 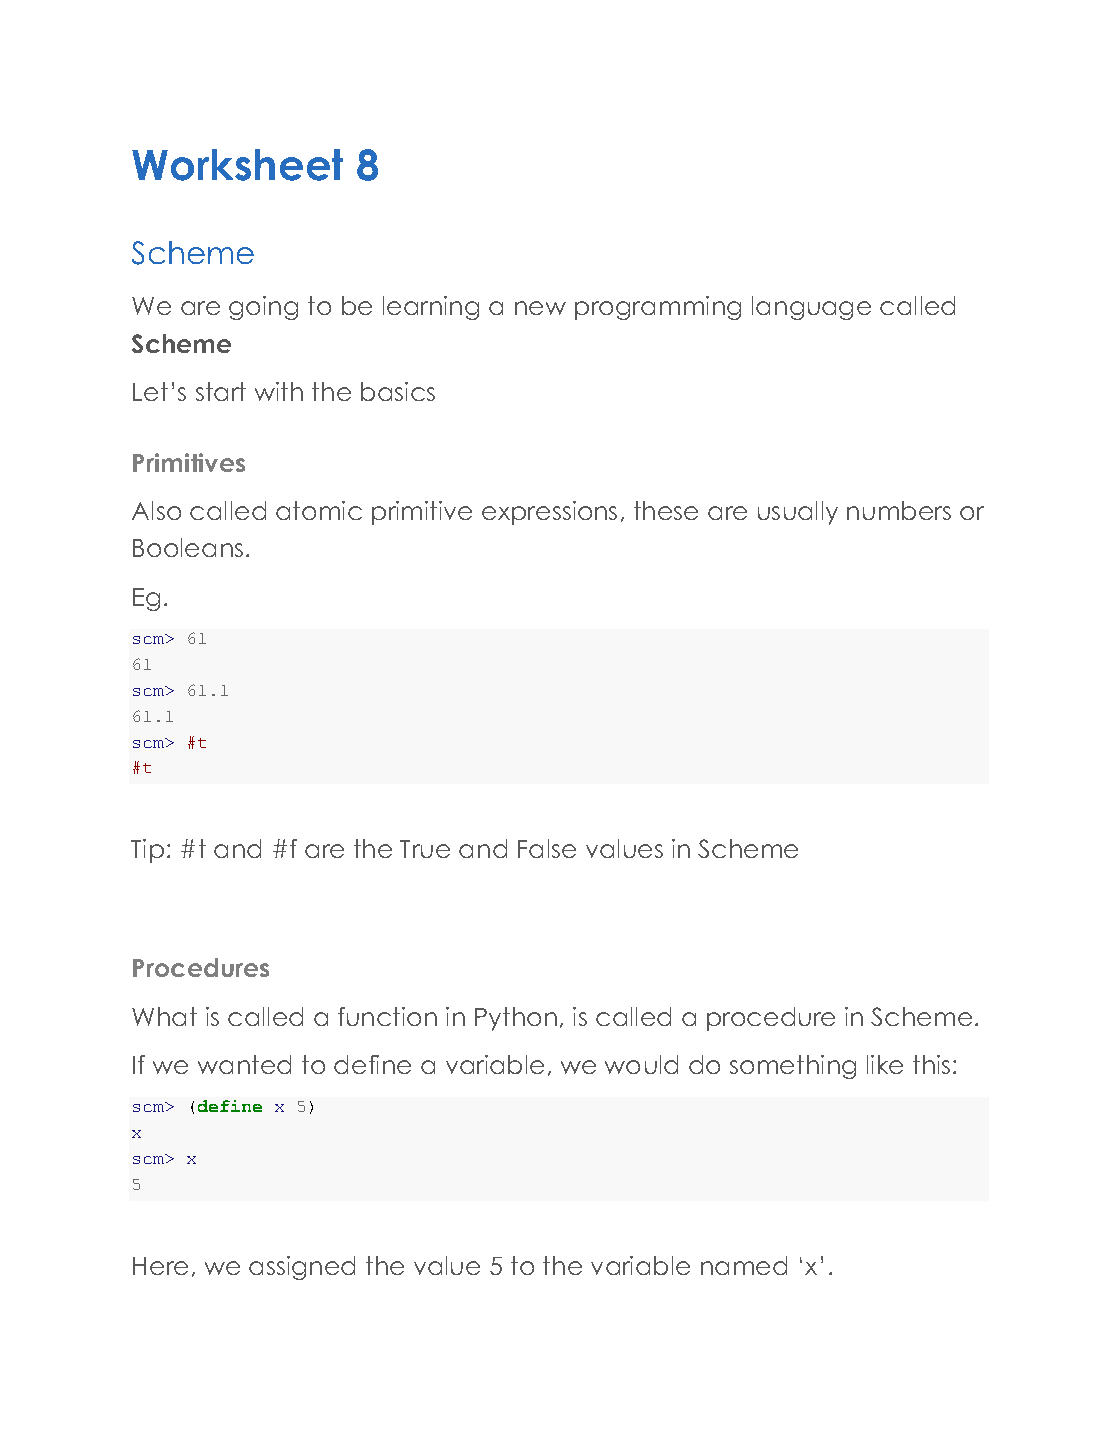 I want to click on Worksheet, so click(x=237, y=165).
